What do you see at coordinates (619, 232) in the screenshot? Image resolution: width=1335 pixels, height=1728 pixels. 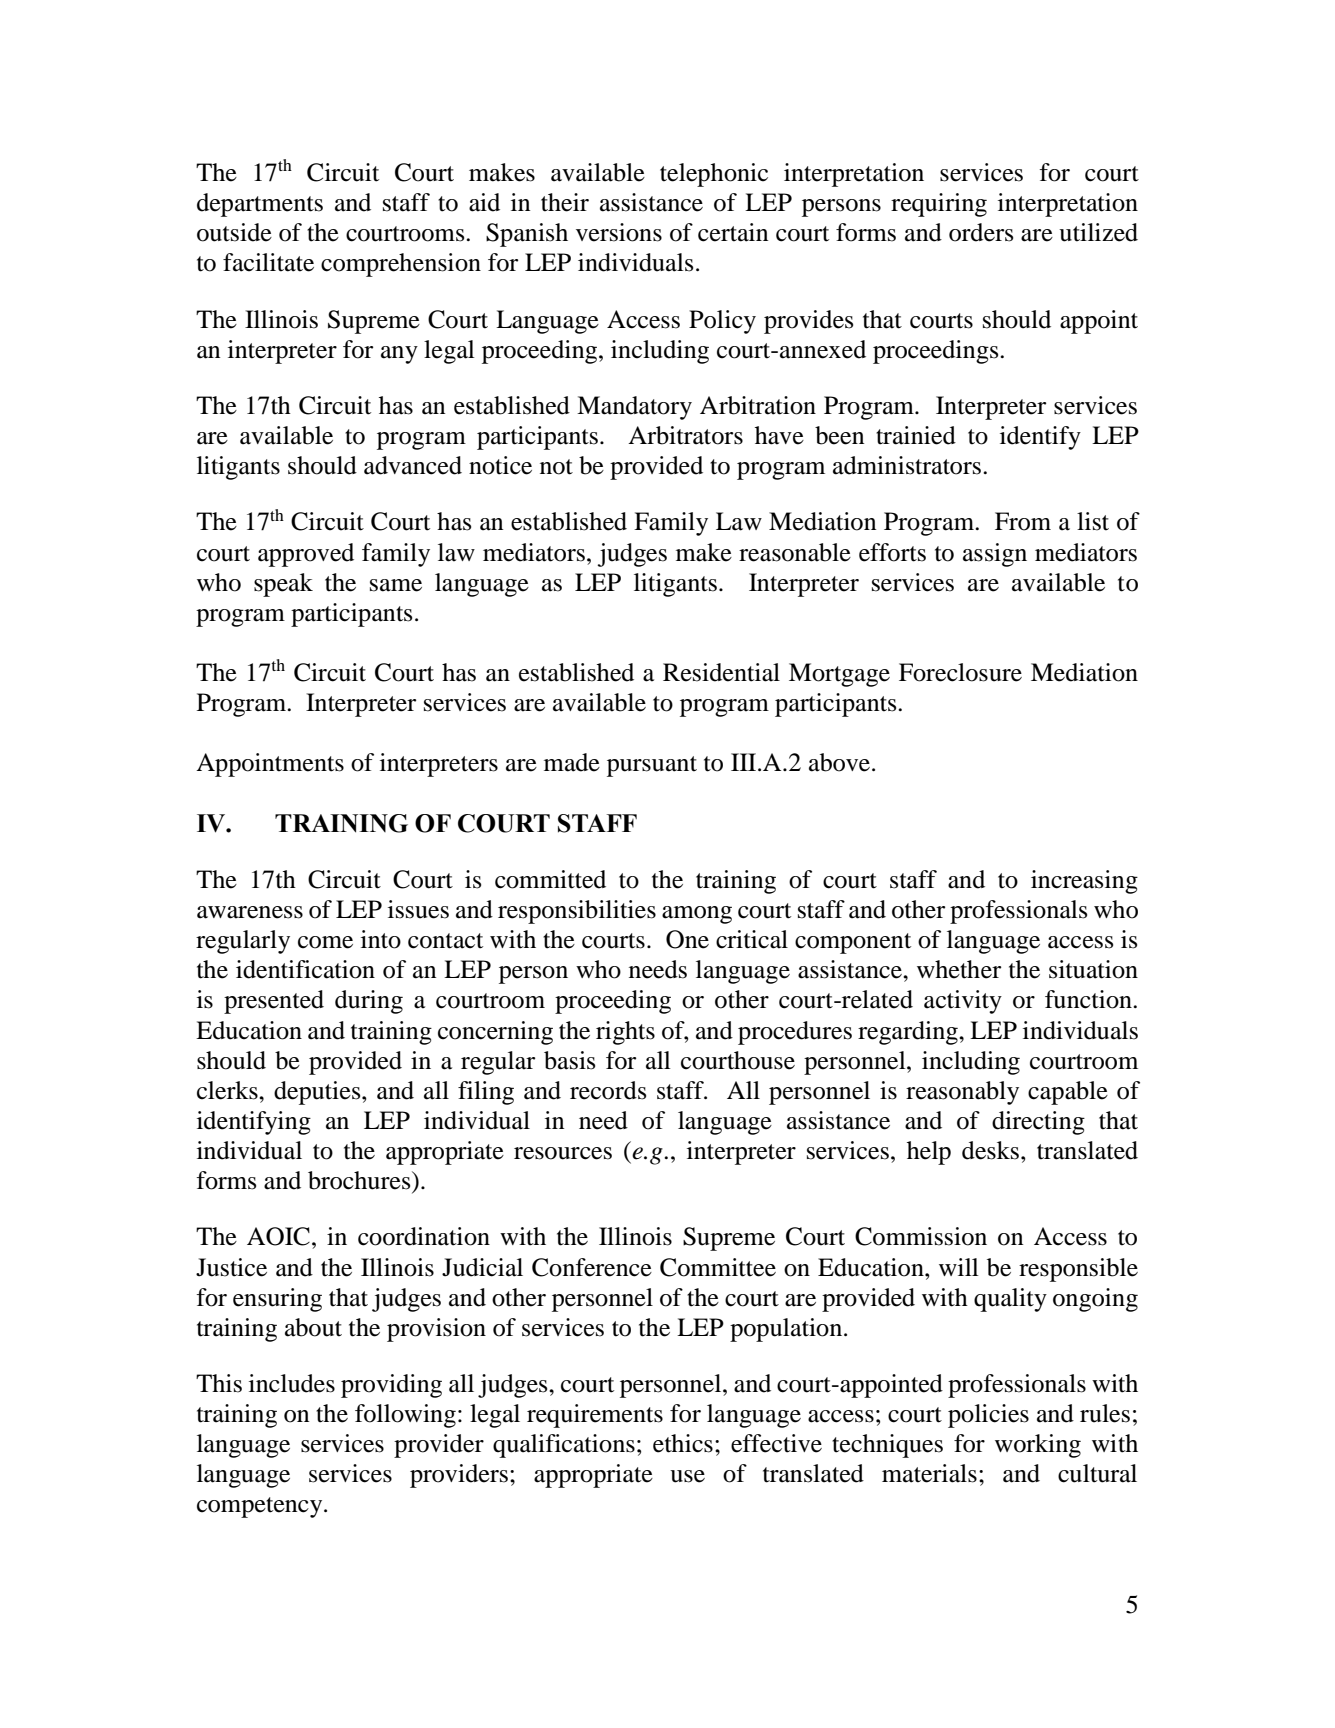 I see `versions` at bounding box center [619, 232].
